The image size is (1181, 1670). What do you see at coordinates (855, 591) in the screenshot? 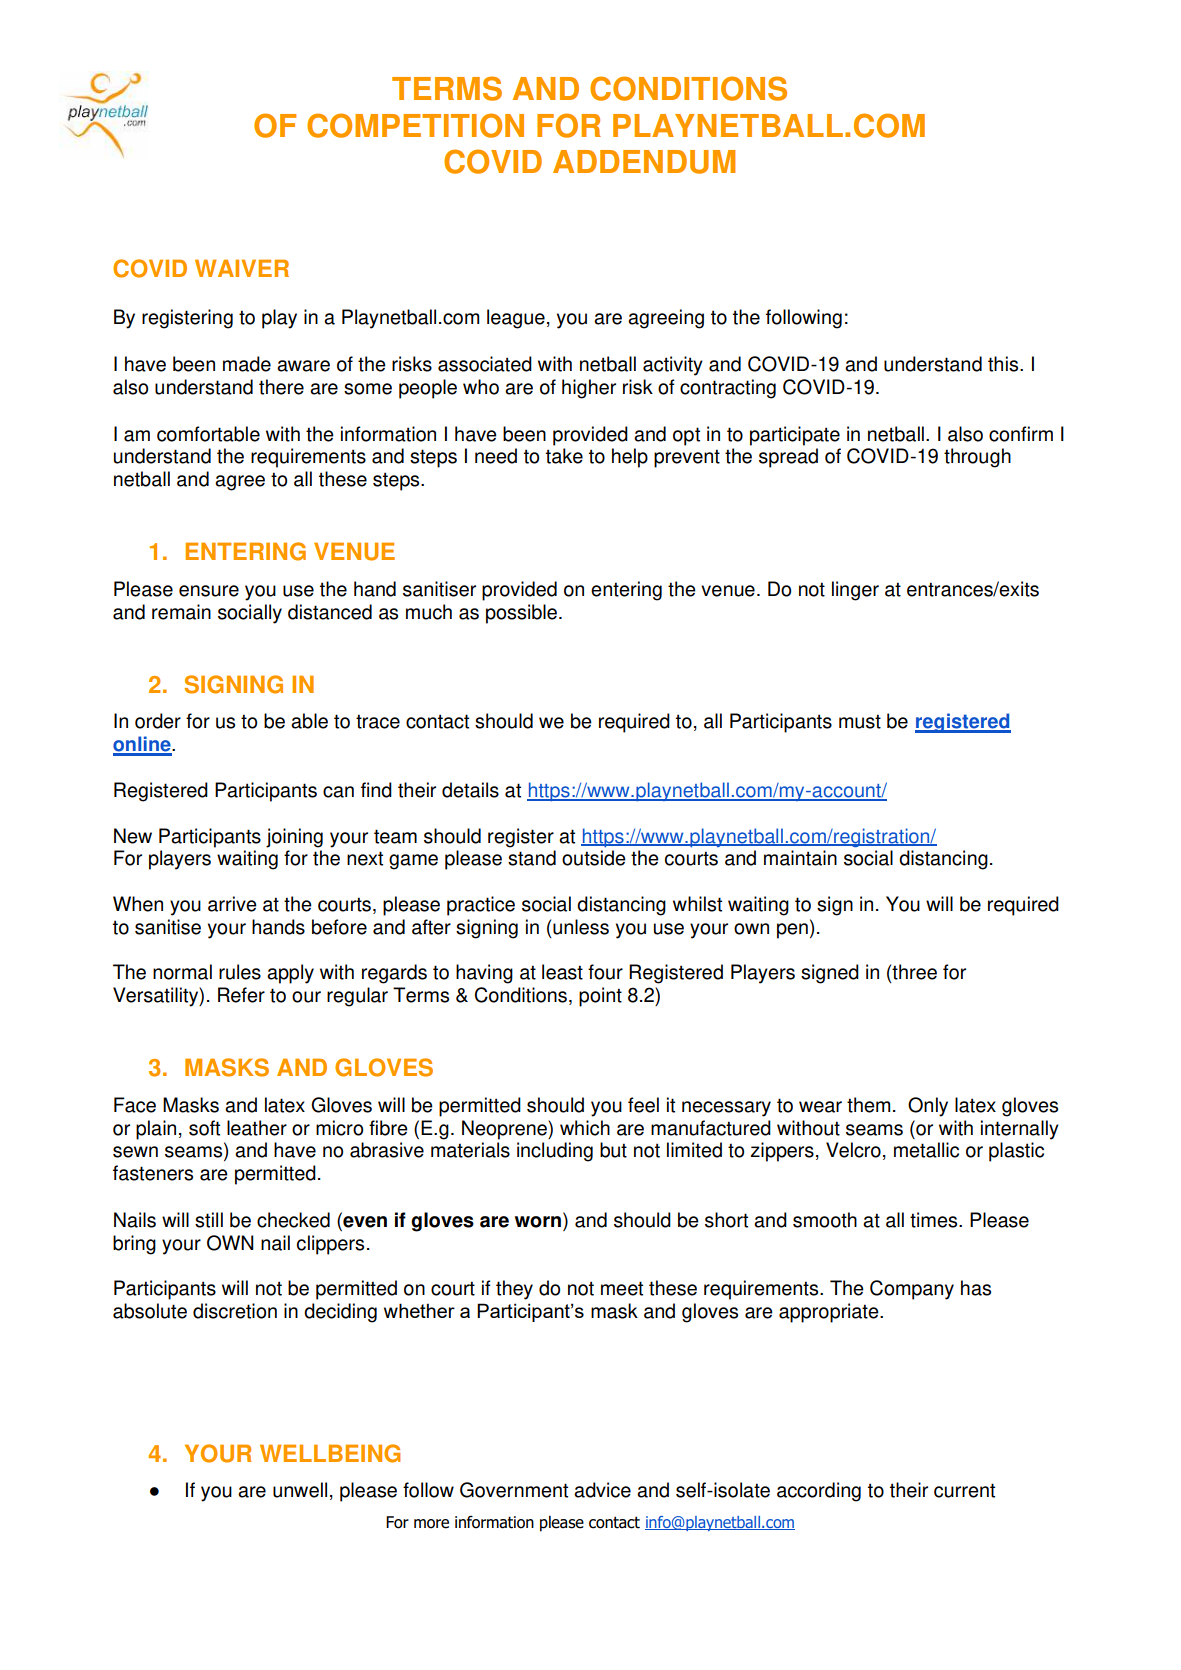
I see `linger` at bounding box center [855, 591].
